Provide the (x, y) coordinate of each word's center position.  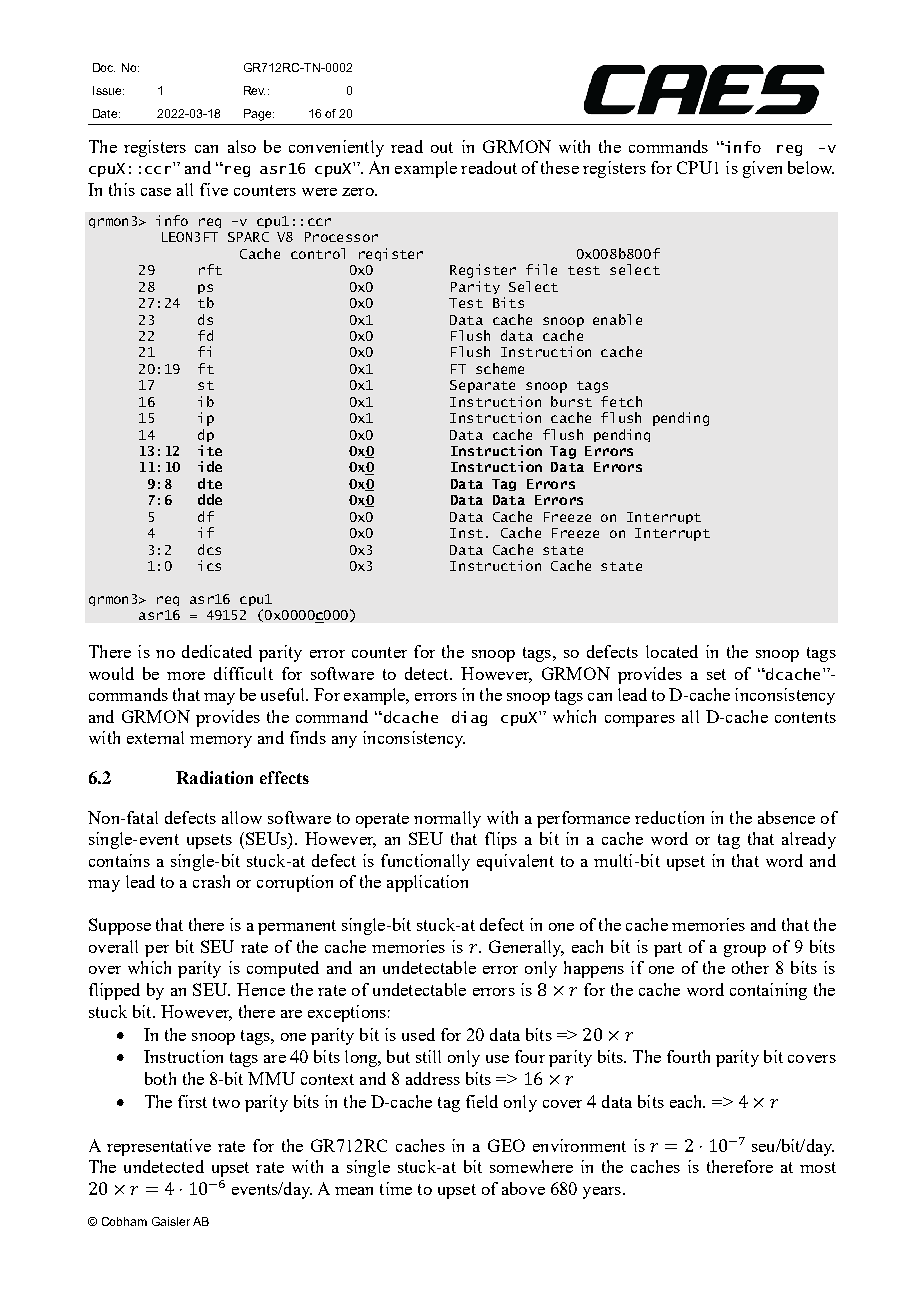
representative (159, 1147)
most (818, 1167)
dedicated (217, 651)
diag (469, 718)
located (672, 651)
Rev (254, 90)
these (560, 167)
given (762, 169)
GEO (506, 1145)
